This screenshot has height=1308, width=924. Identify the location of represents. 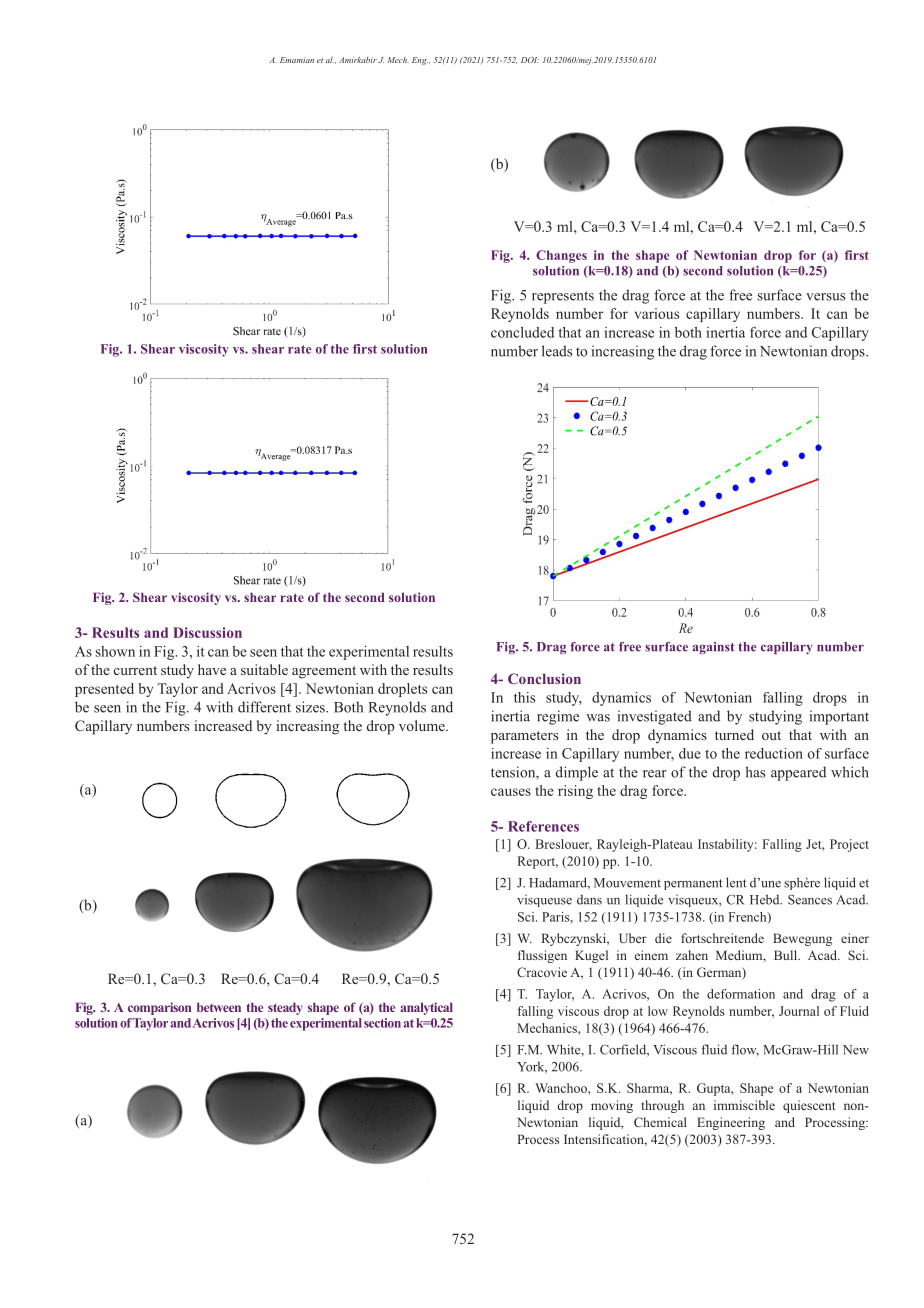
(563, 297).
